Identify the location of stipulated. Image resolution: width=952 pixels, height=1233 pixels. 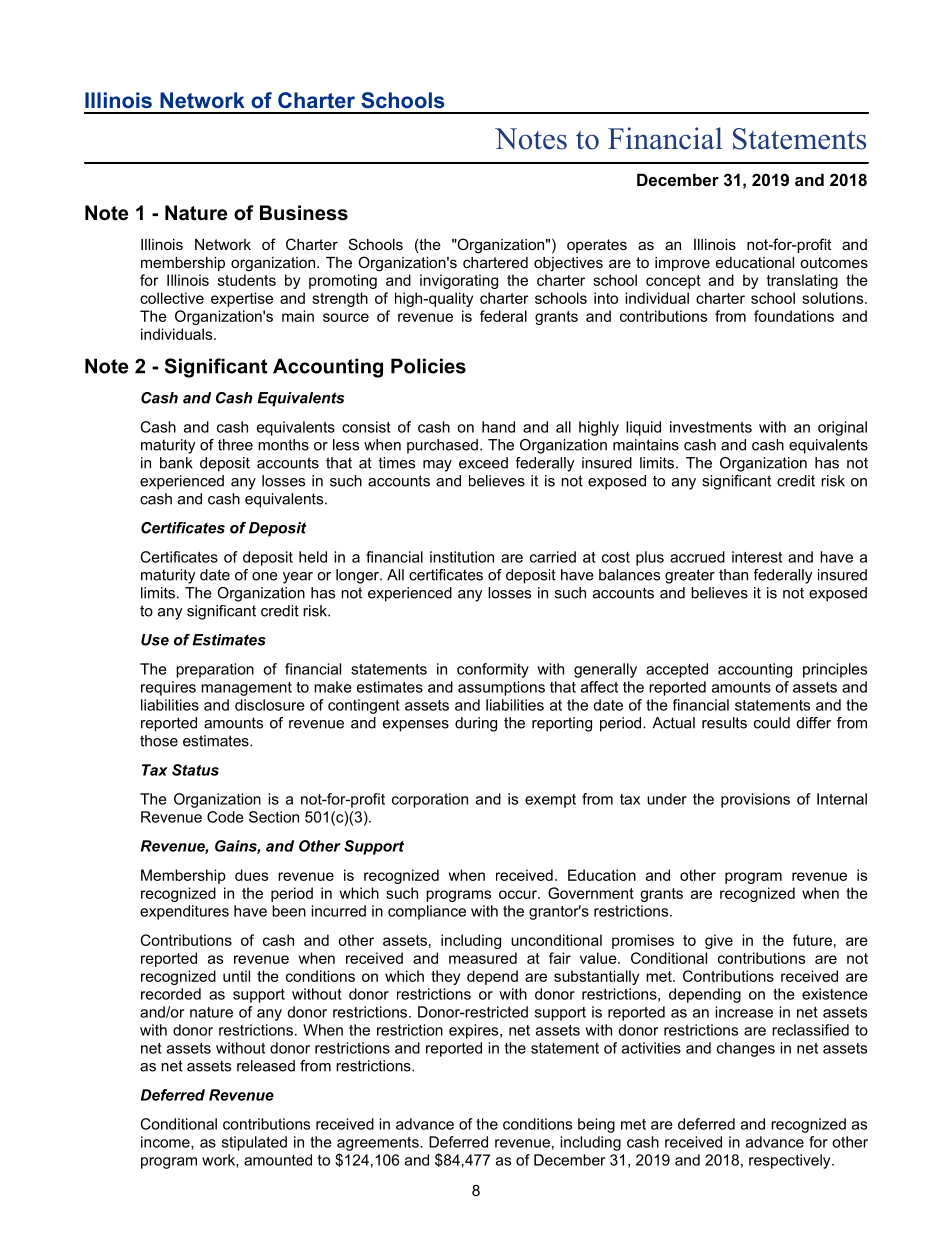
(254, 1143).
